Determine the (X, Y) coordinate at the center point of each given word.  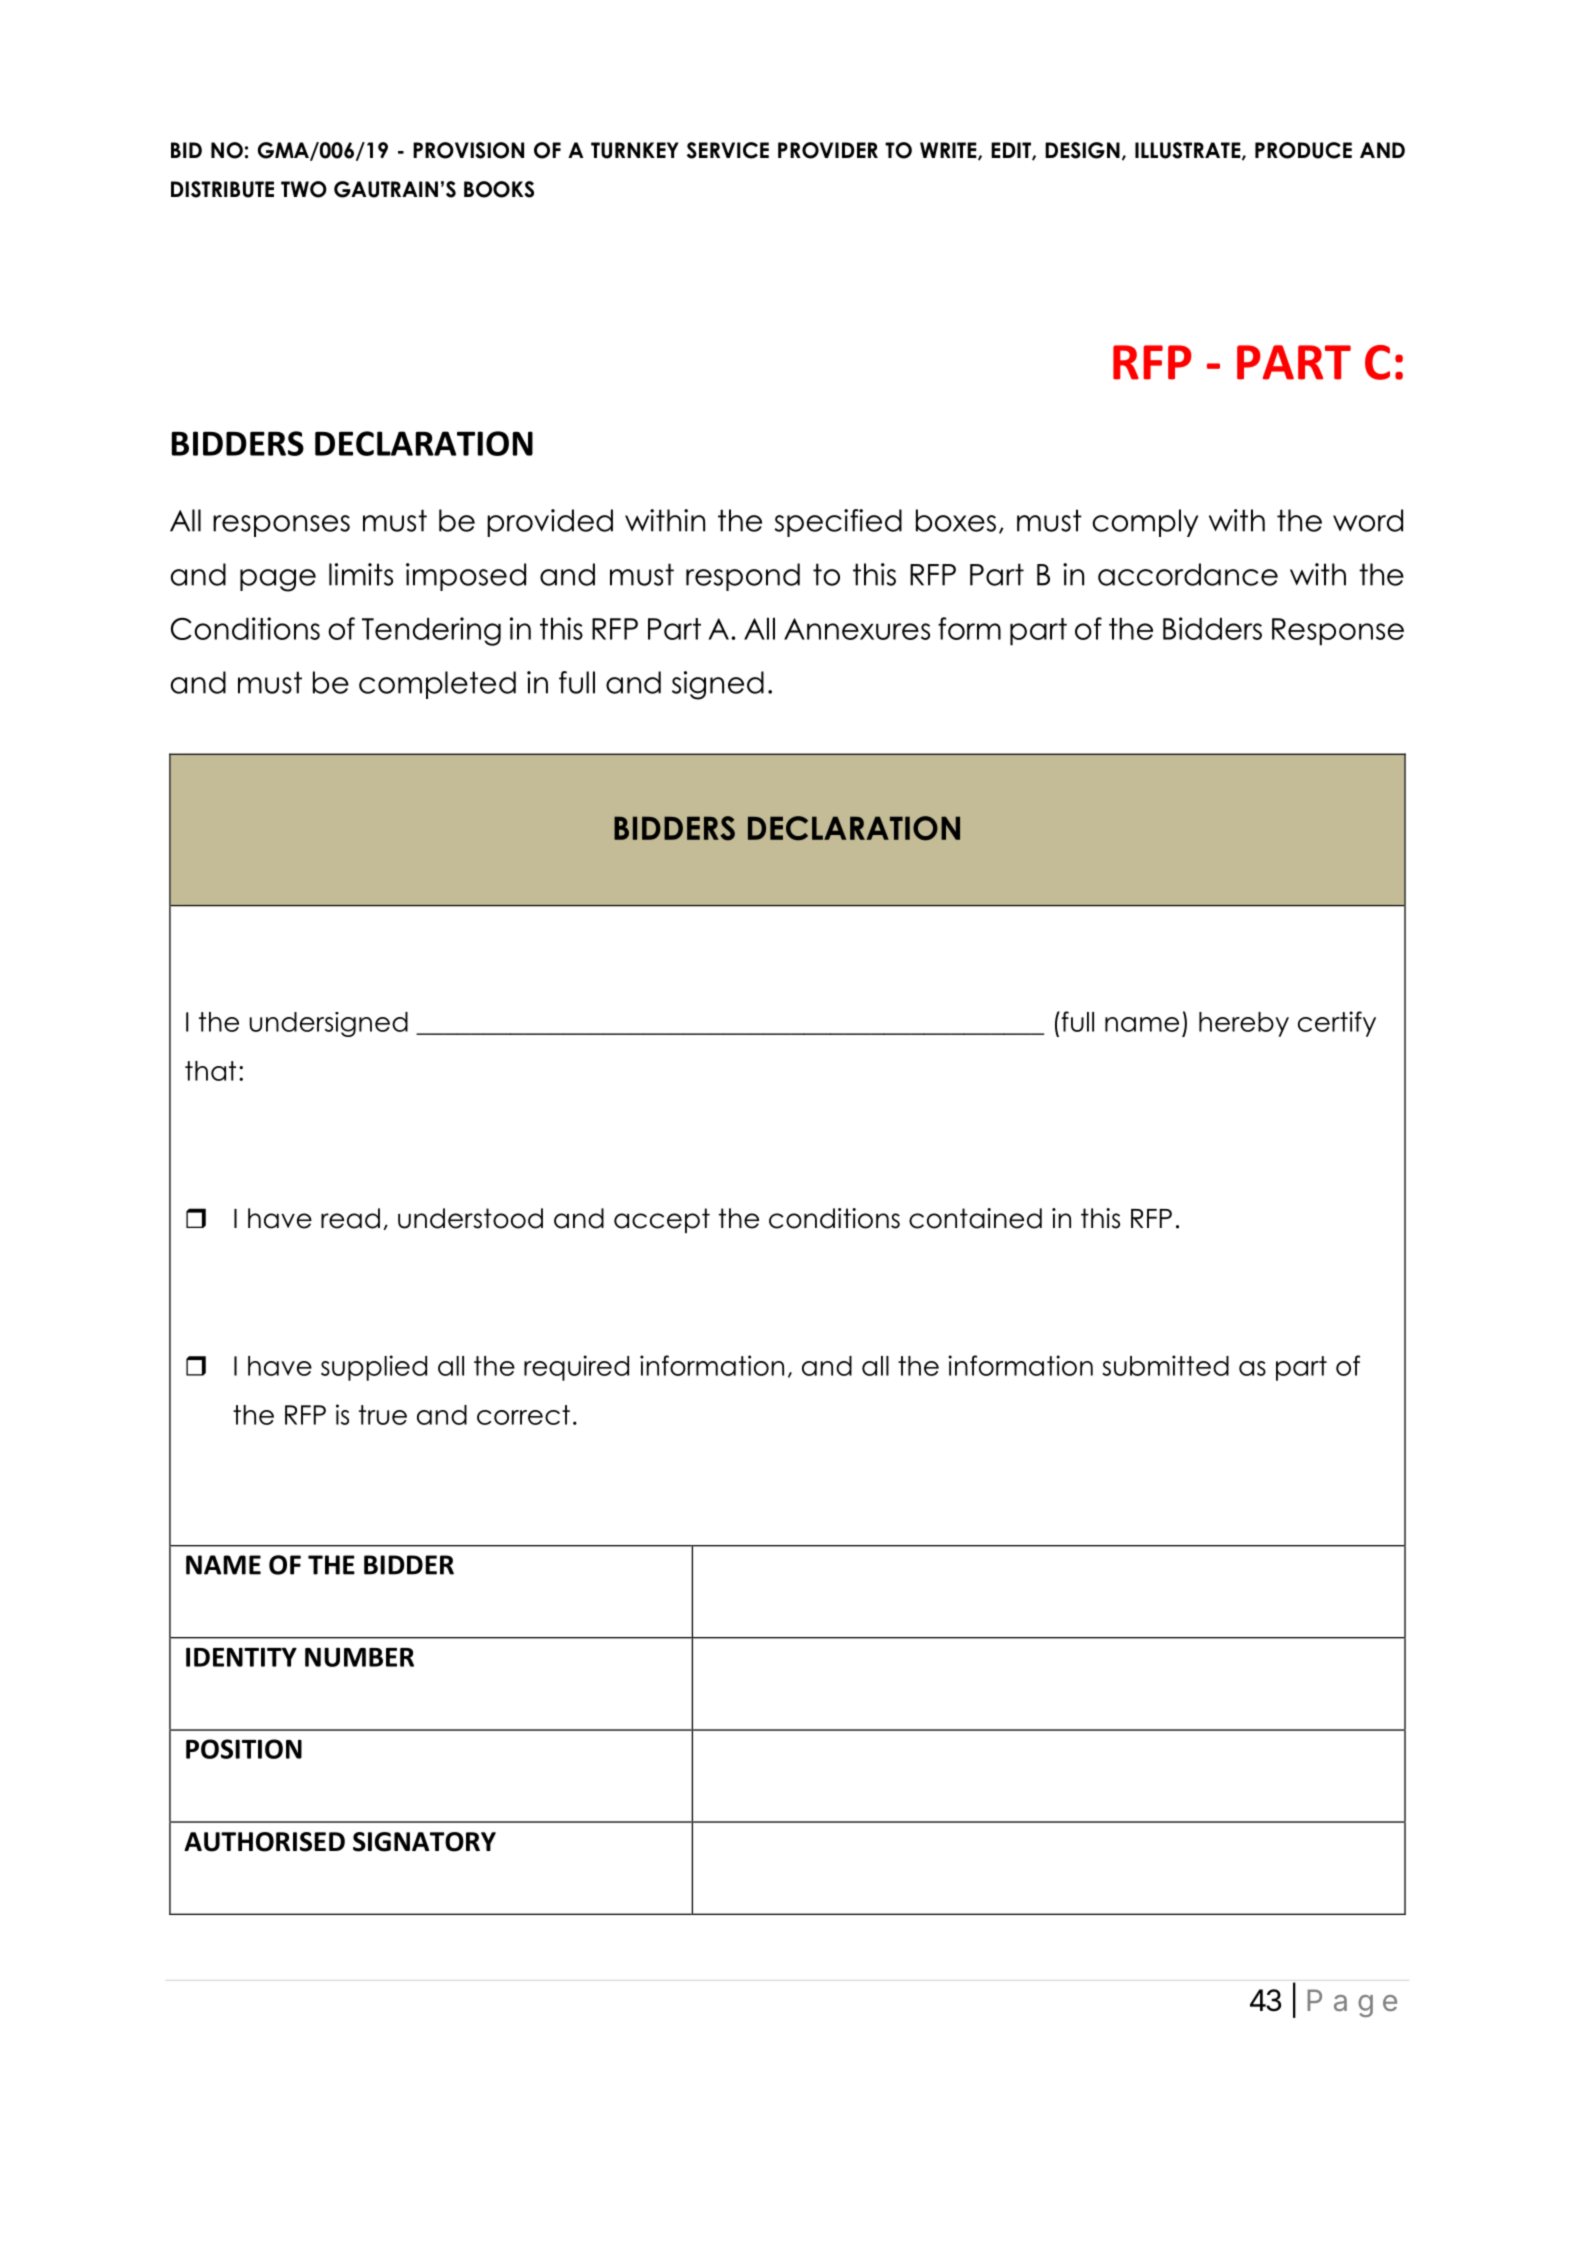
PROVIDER (828, 150)
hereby (1244, 1024)
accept (662, 1220)
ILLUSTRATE (1189, 151)
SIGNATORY (424, 1842)
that (210, 1071)
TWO (304, 189)
